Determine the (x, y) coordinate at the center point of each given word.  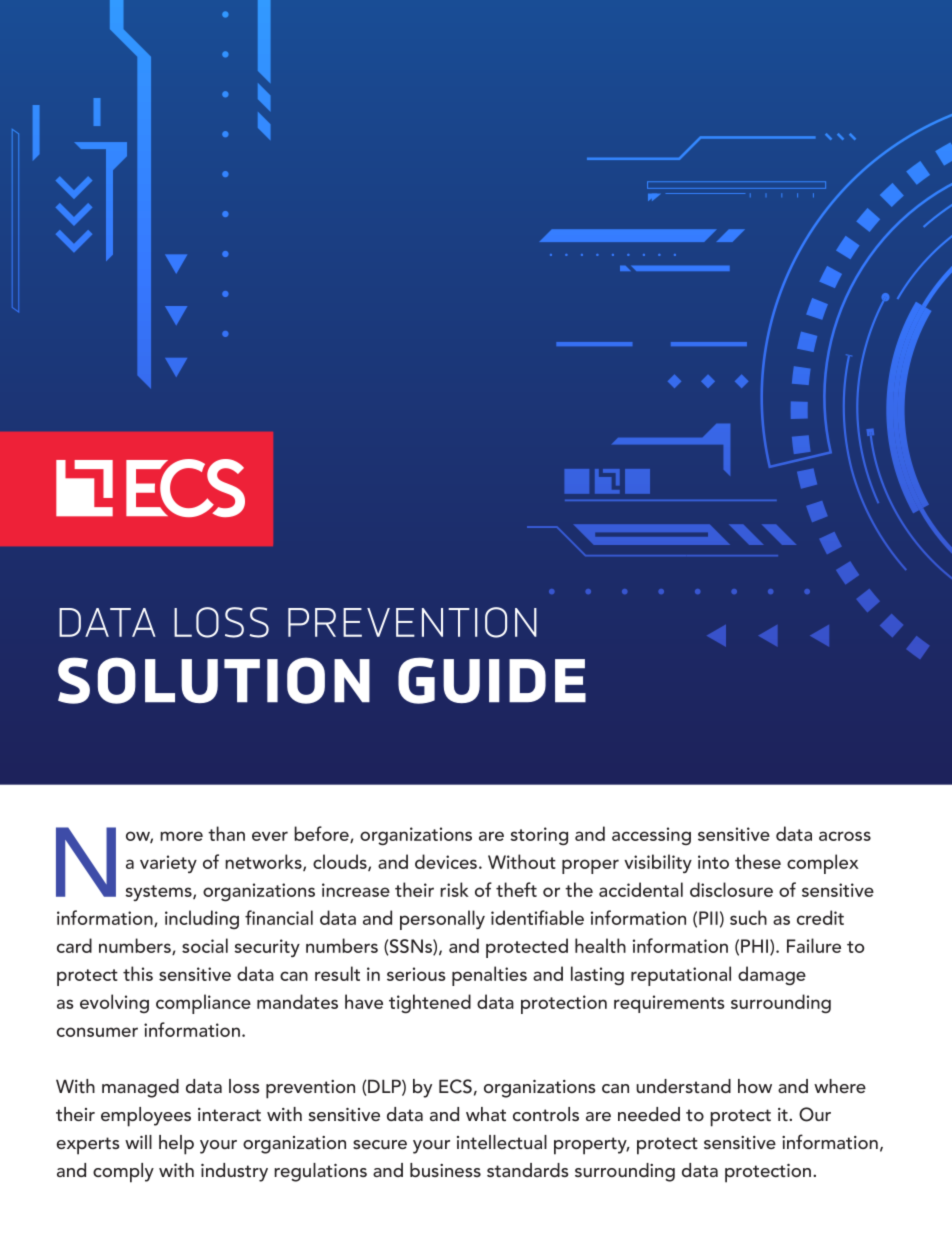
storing (539, 836)
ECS (455, 1086)
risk (454, 889)
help (176, 1145)
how (755, 1086)
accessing (651, 836)
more (181, 836)
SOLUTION (214, 680)
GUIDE (492, 680)
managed (140, 1088)
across (845, 836)
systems (159, 893)
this (138, 973)
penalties (489, 976)
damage (772, 975)
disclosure (731, 889)
